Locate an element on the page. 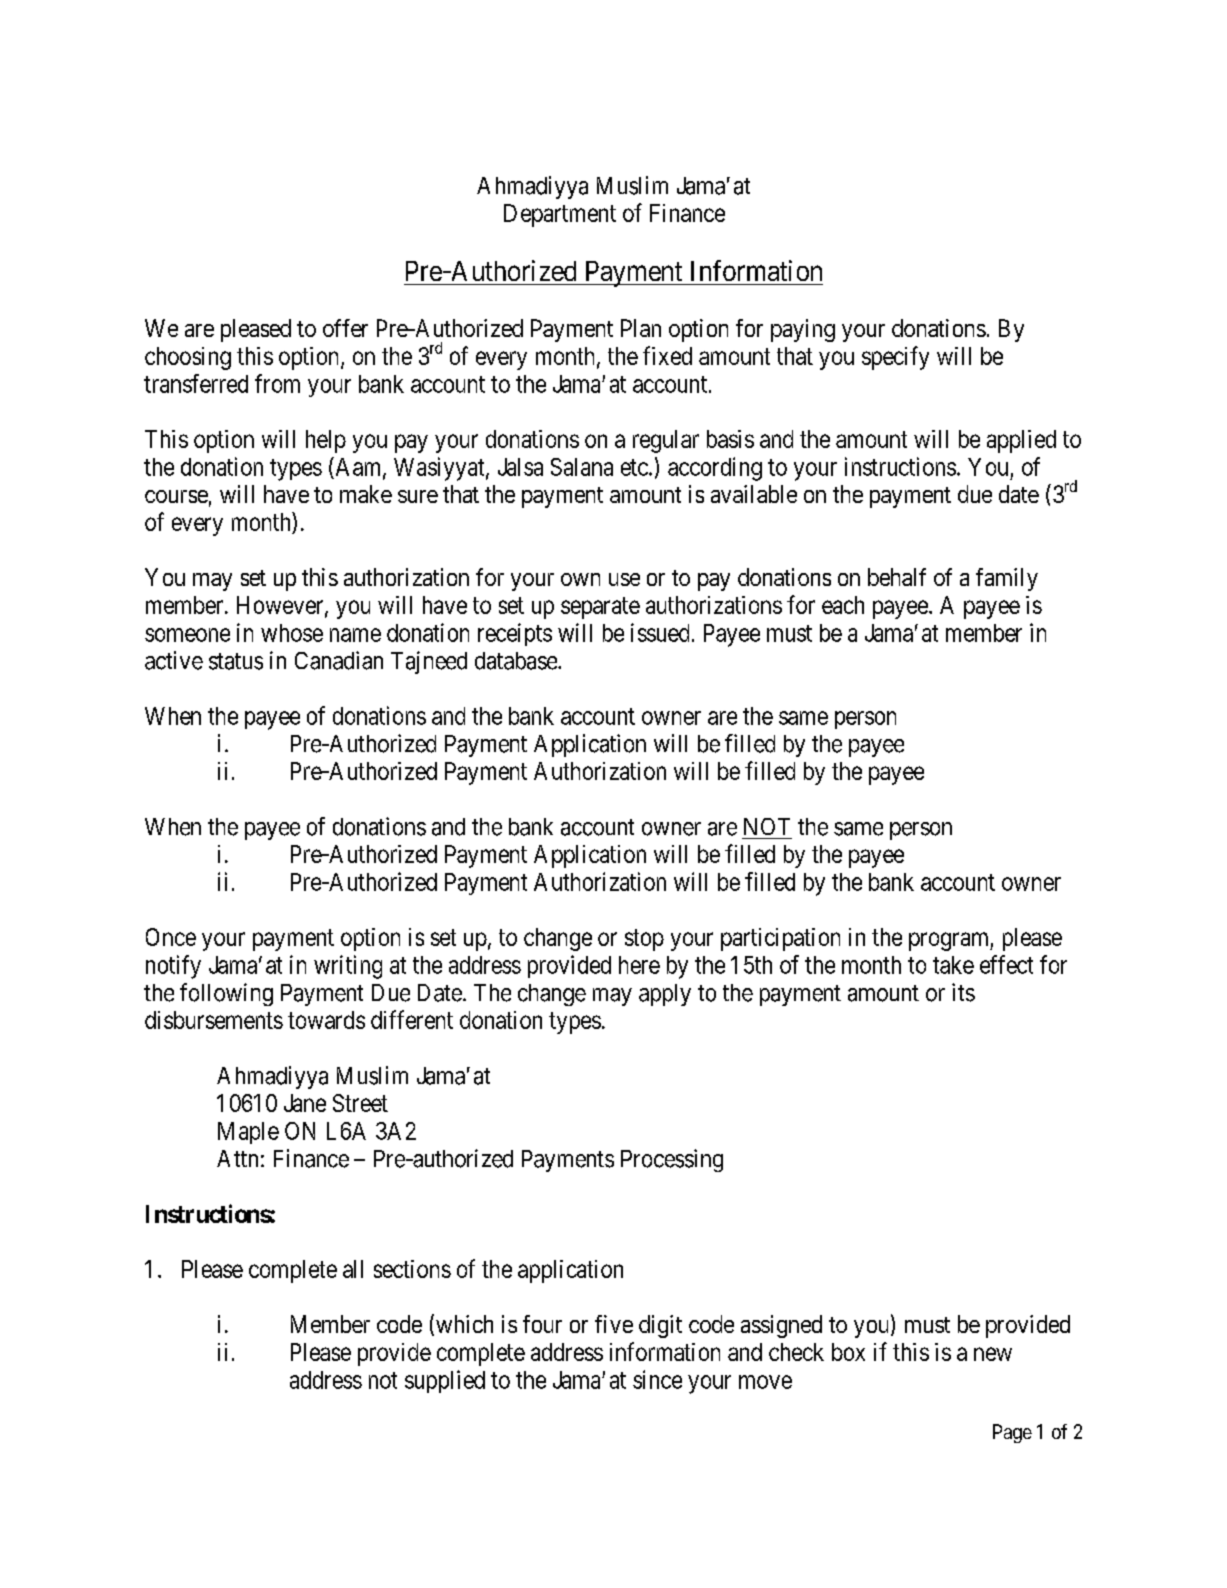 This image has height=1588, width=1227. Department is located at coordinates (560, 215).
